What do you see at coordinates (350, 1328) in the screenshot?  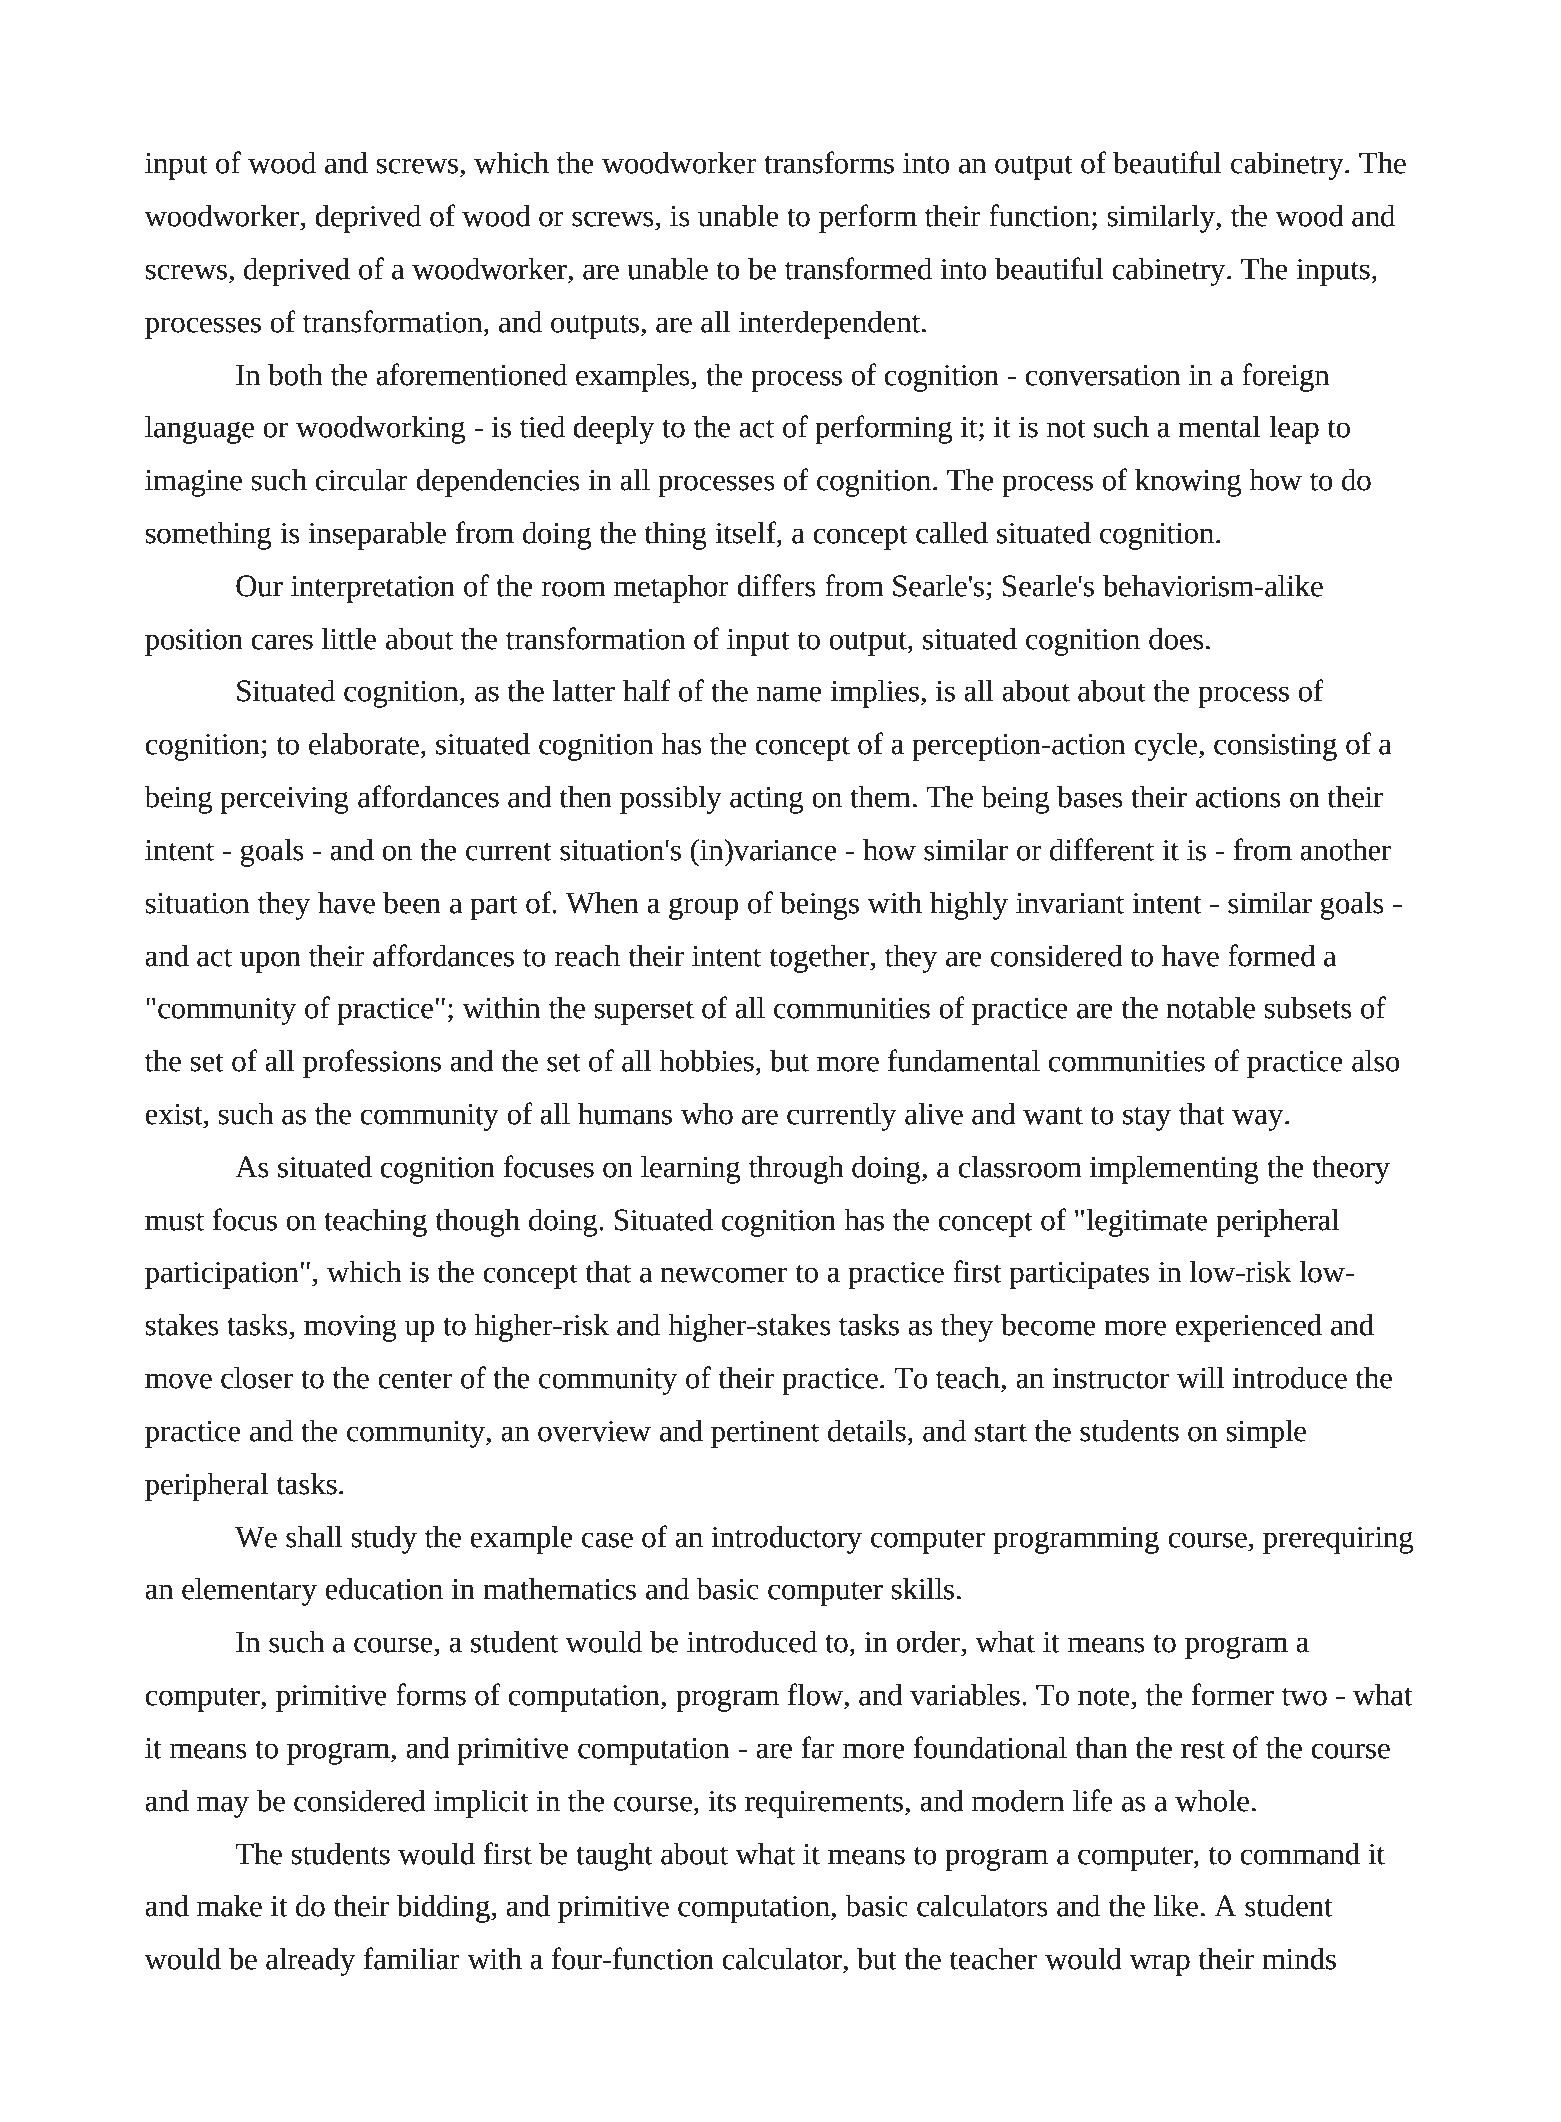 I see `moving` at bounding box center [350, 1328].
